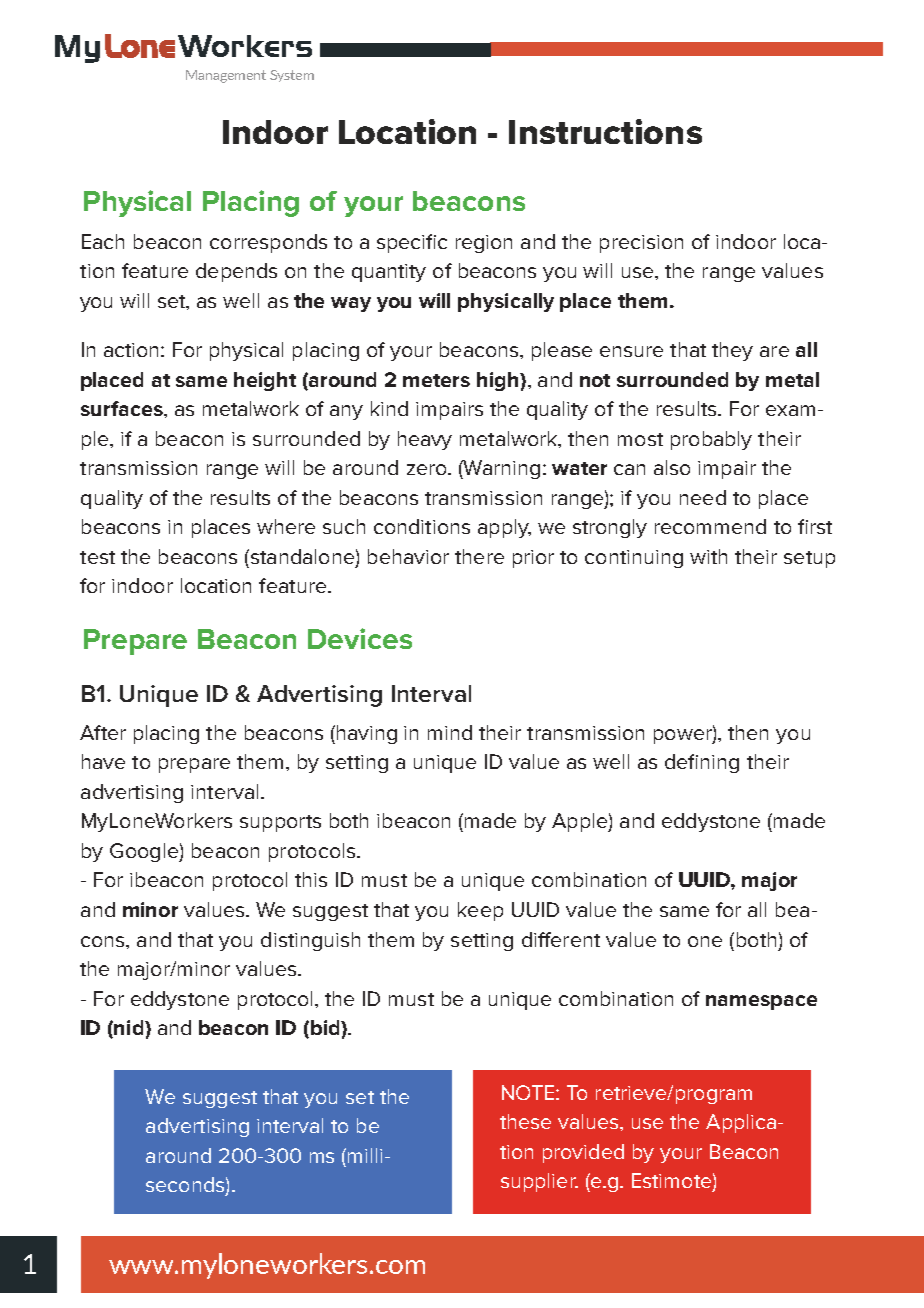  Describe the element at coordinates (711, 440) in the screenshot. I see `probably` at that location.
